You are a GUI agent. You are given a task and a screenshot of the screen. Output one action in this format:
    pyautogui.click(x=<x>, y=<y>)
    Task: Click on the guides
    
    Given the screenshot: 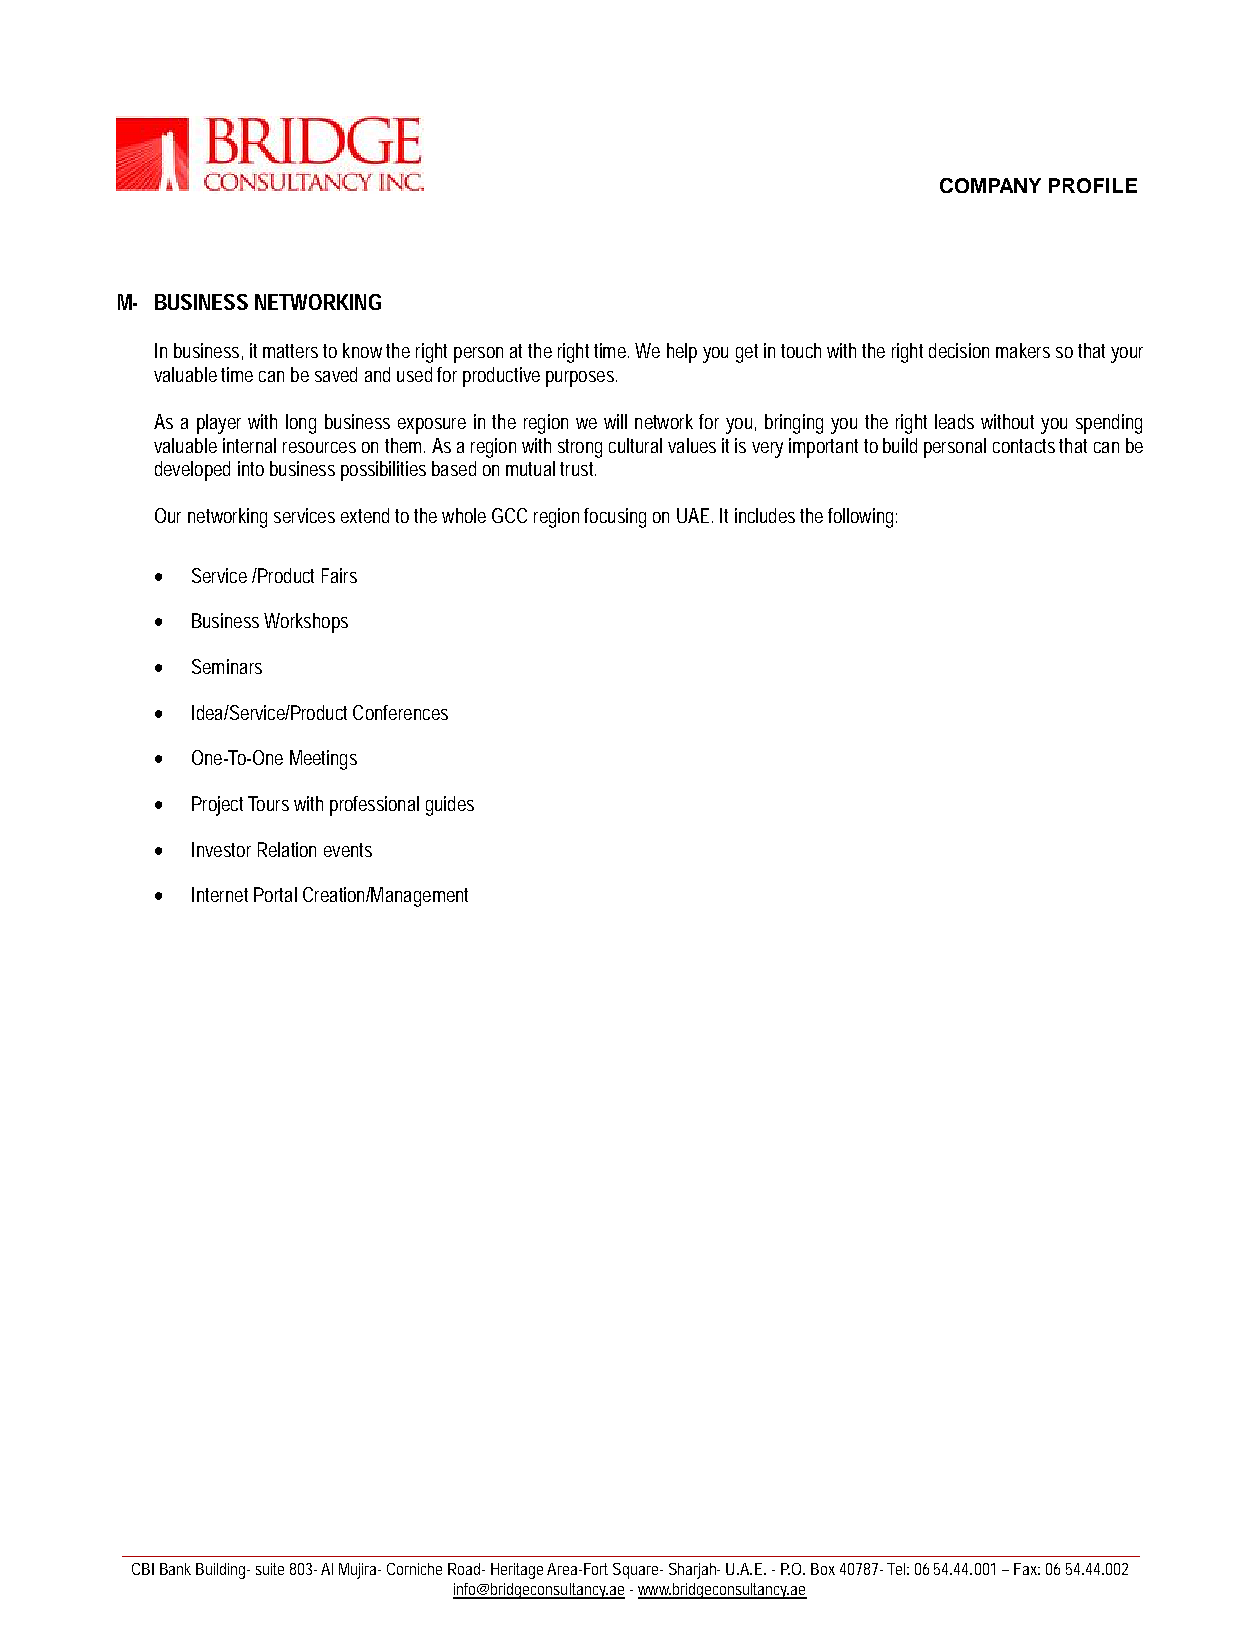 What is the action you would take?
    pyautogui.click(x=450, y=806)
